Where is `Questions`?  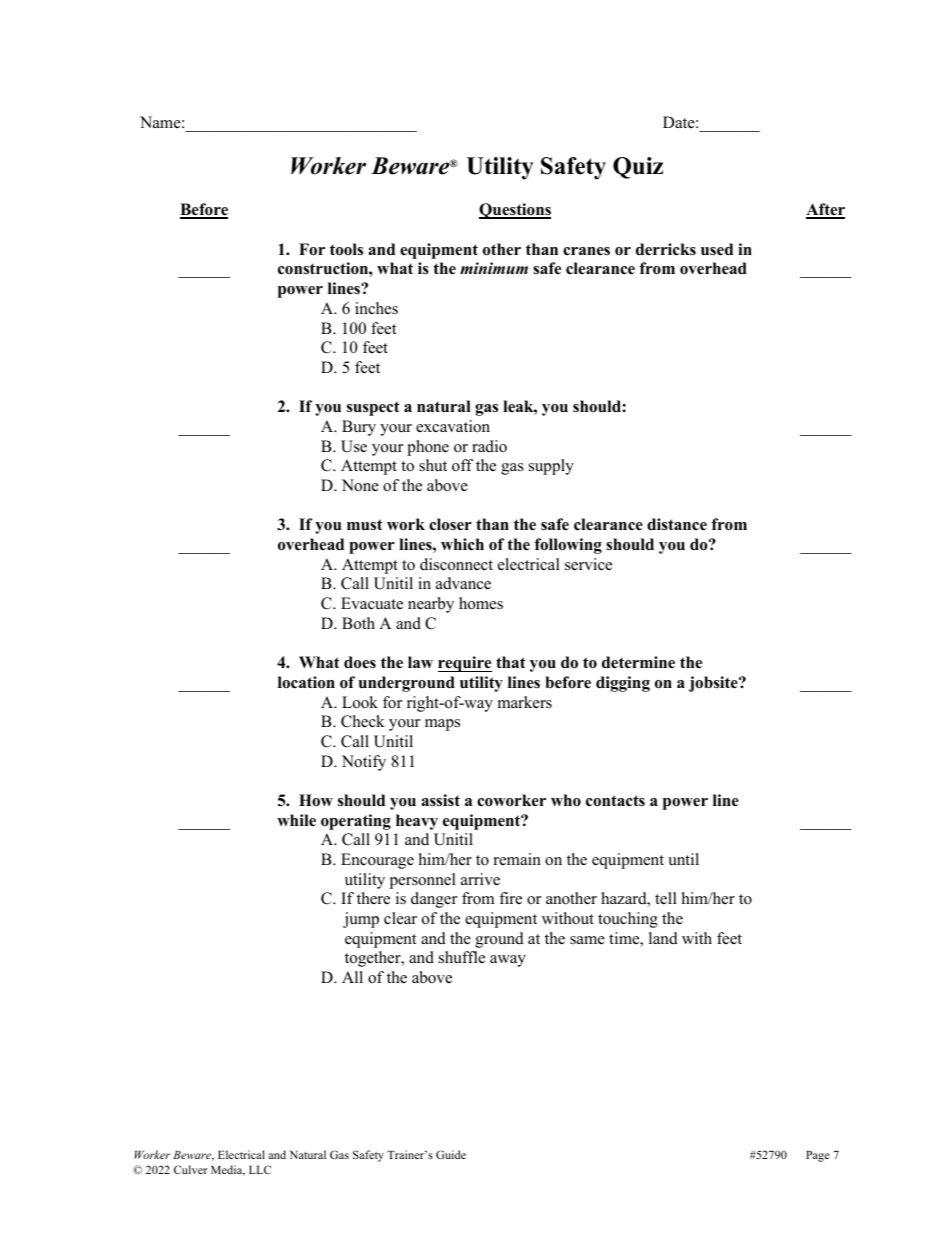 Questions is located at coordinates (515, 211).
